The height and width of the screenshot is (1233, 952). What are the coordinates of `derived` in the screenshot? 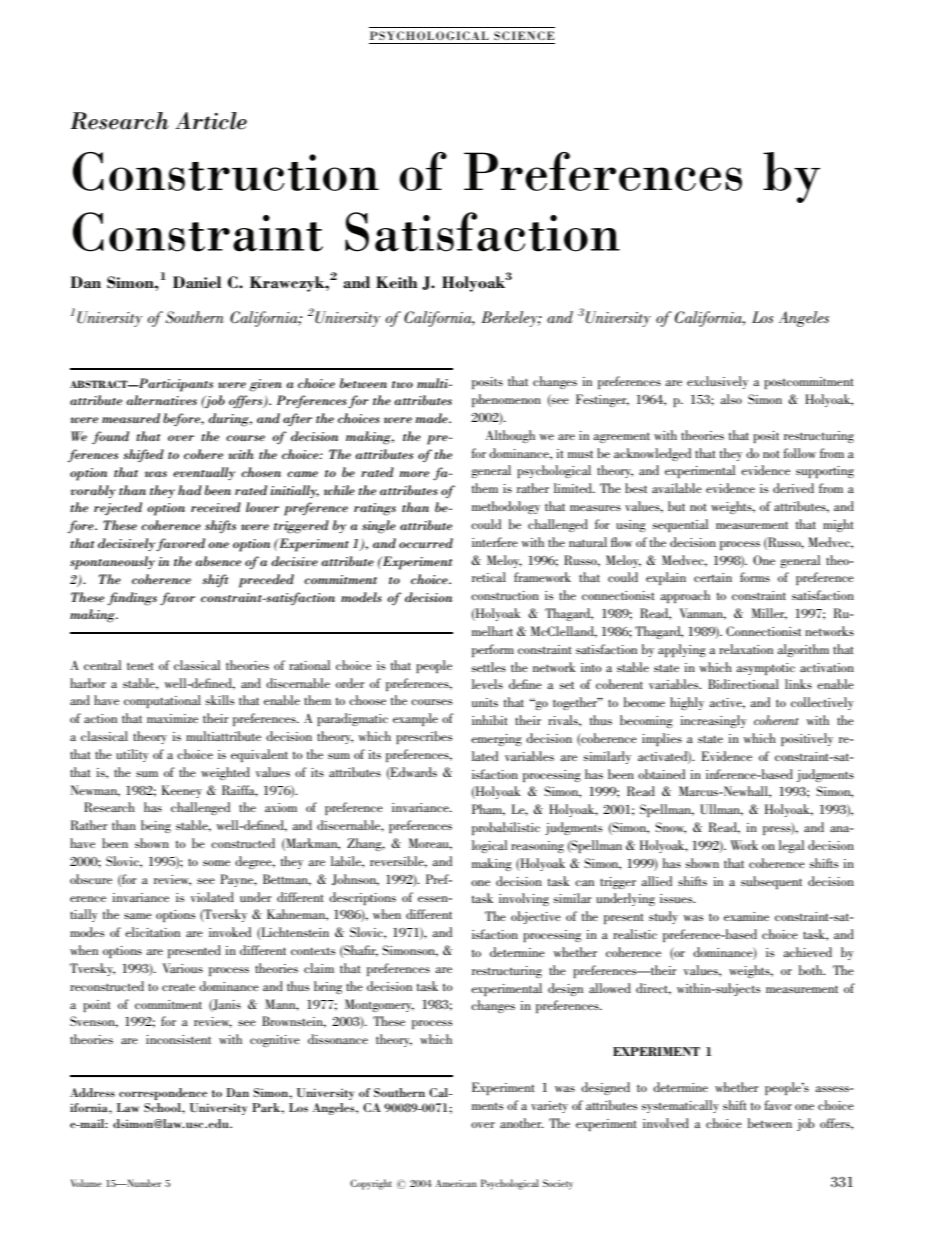 It's located at (793, 488).
